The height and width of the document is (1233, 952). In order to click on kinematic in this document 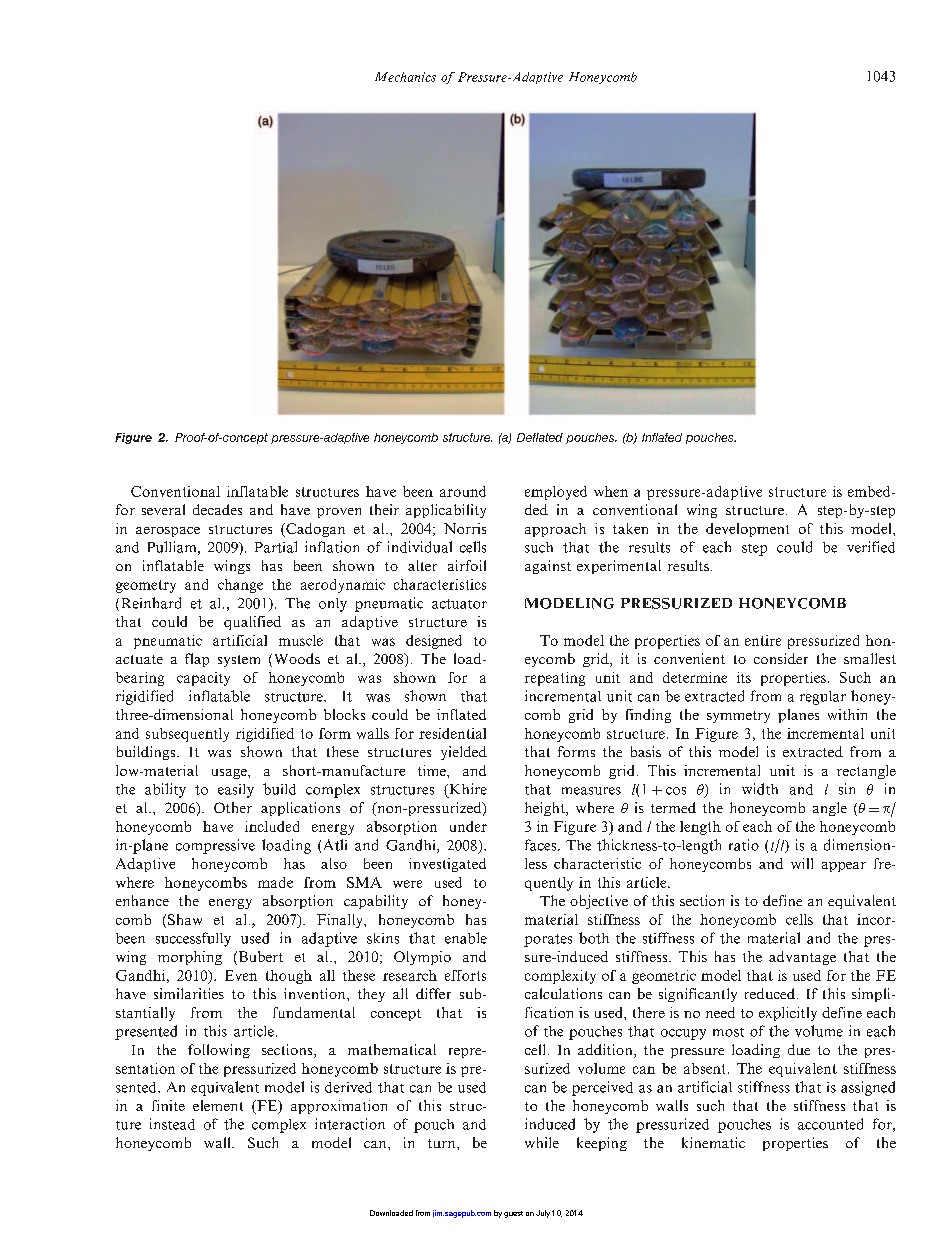, I will do `click(713, 1142)`.
